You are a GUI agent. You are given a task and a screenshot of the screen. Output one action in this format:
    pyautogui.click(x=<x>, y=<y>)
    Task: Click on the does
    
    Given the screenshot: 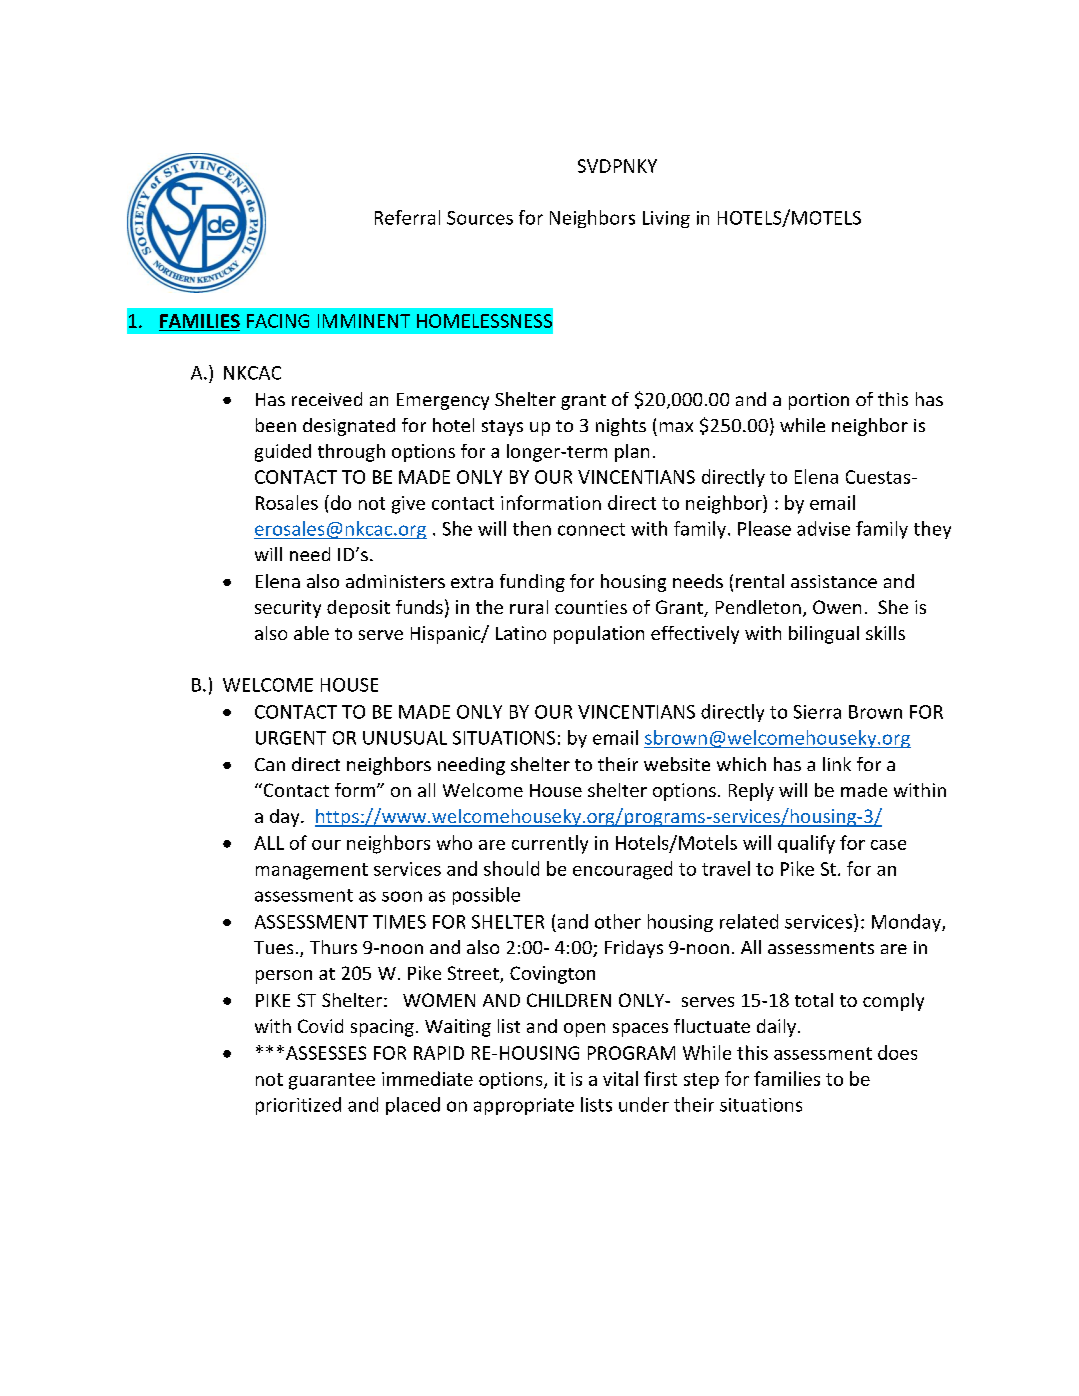 What is the action you would take?
    pyautogui.click(x=897, y=1052)
